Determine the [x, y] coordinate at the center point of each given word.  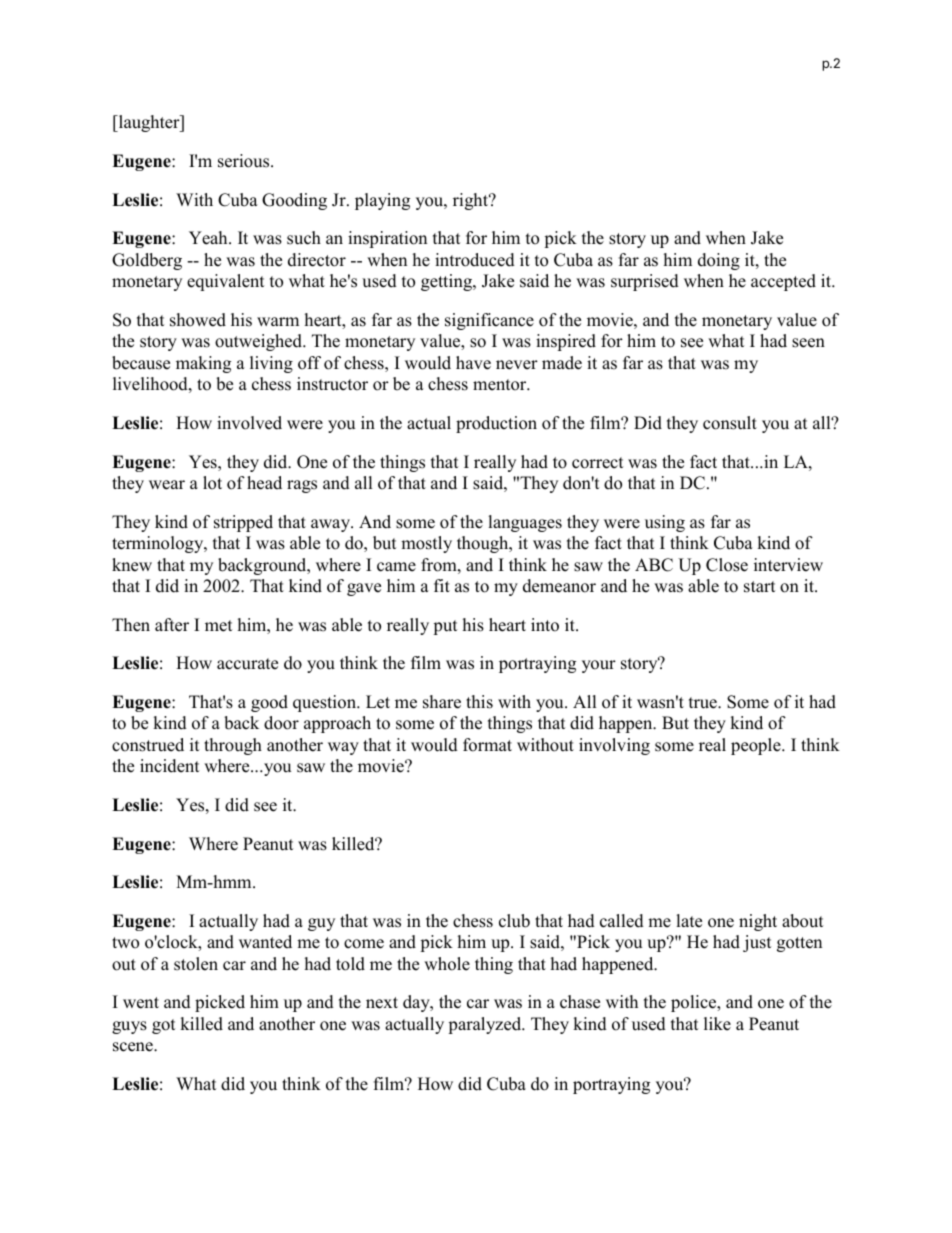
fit [442, 585]
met [219, 626]
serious [245, 161]
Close [727, 565]
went [141, 1003]
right [472, 201]
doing [719, 261]
